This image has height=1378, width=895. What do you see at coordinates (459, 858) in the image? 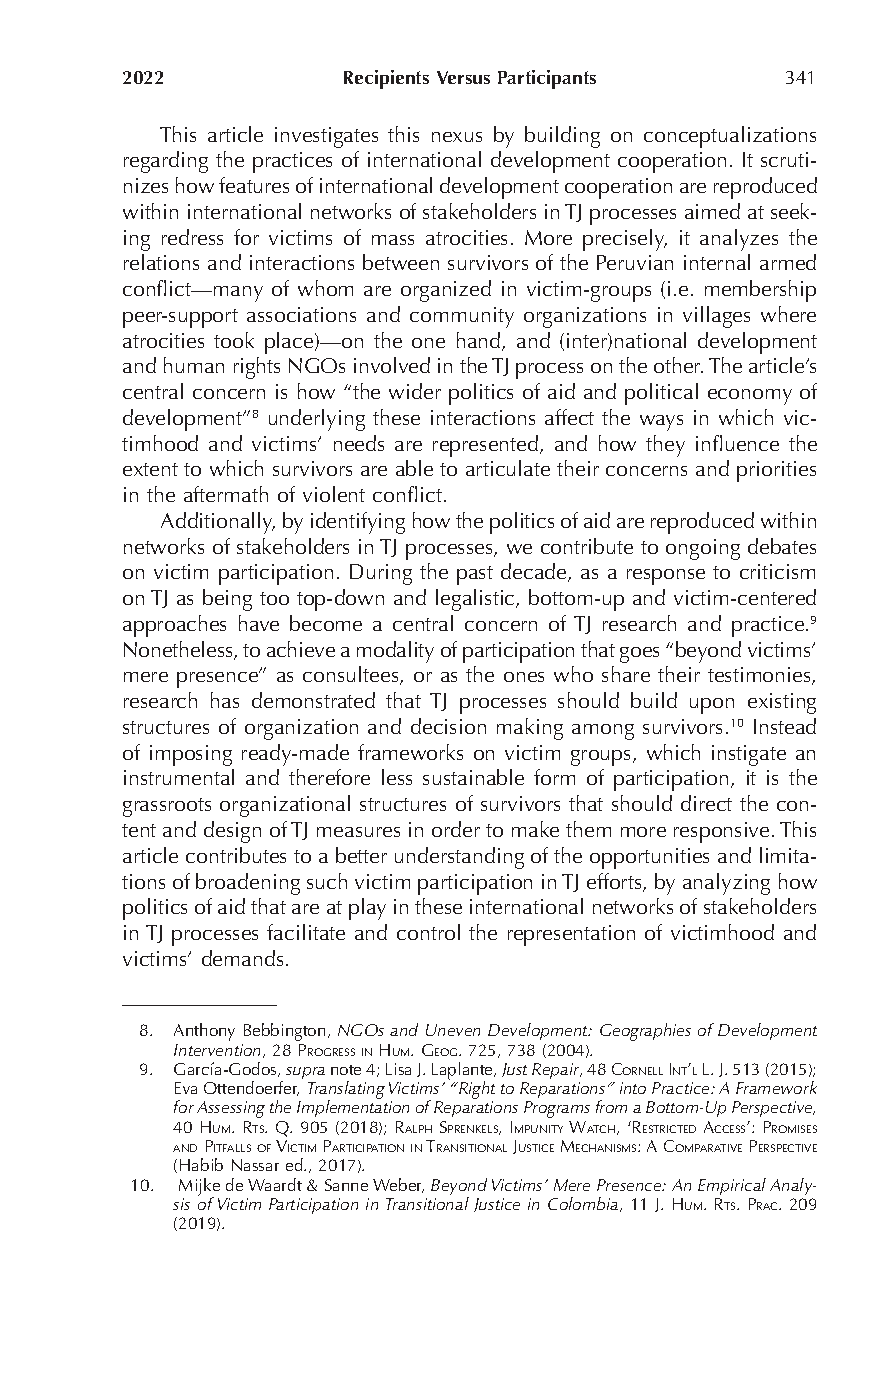
I see `understanding` at bounding box center [459, 858].
